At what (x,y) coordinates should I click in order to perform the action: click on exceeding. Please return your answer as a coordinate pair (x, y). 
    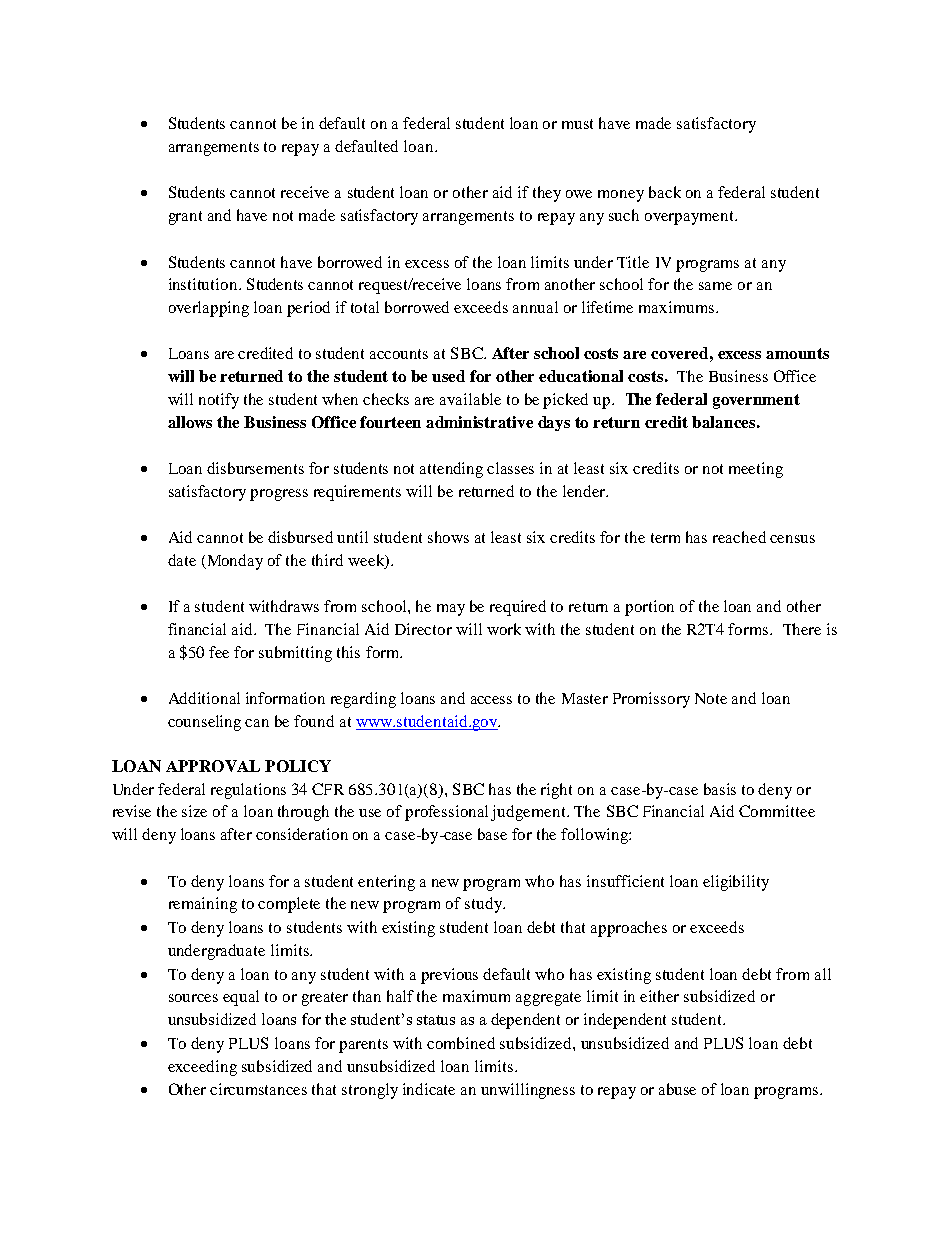
    Looking at the image, I should click on (202, 1068).
